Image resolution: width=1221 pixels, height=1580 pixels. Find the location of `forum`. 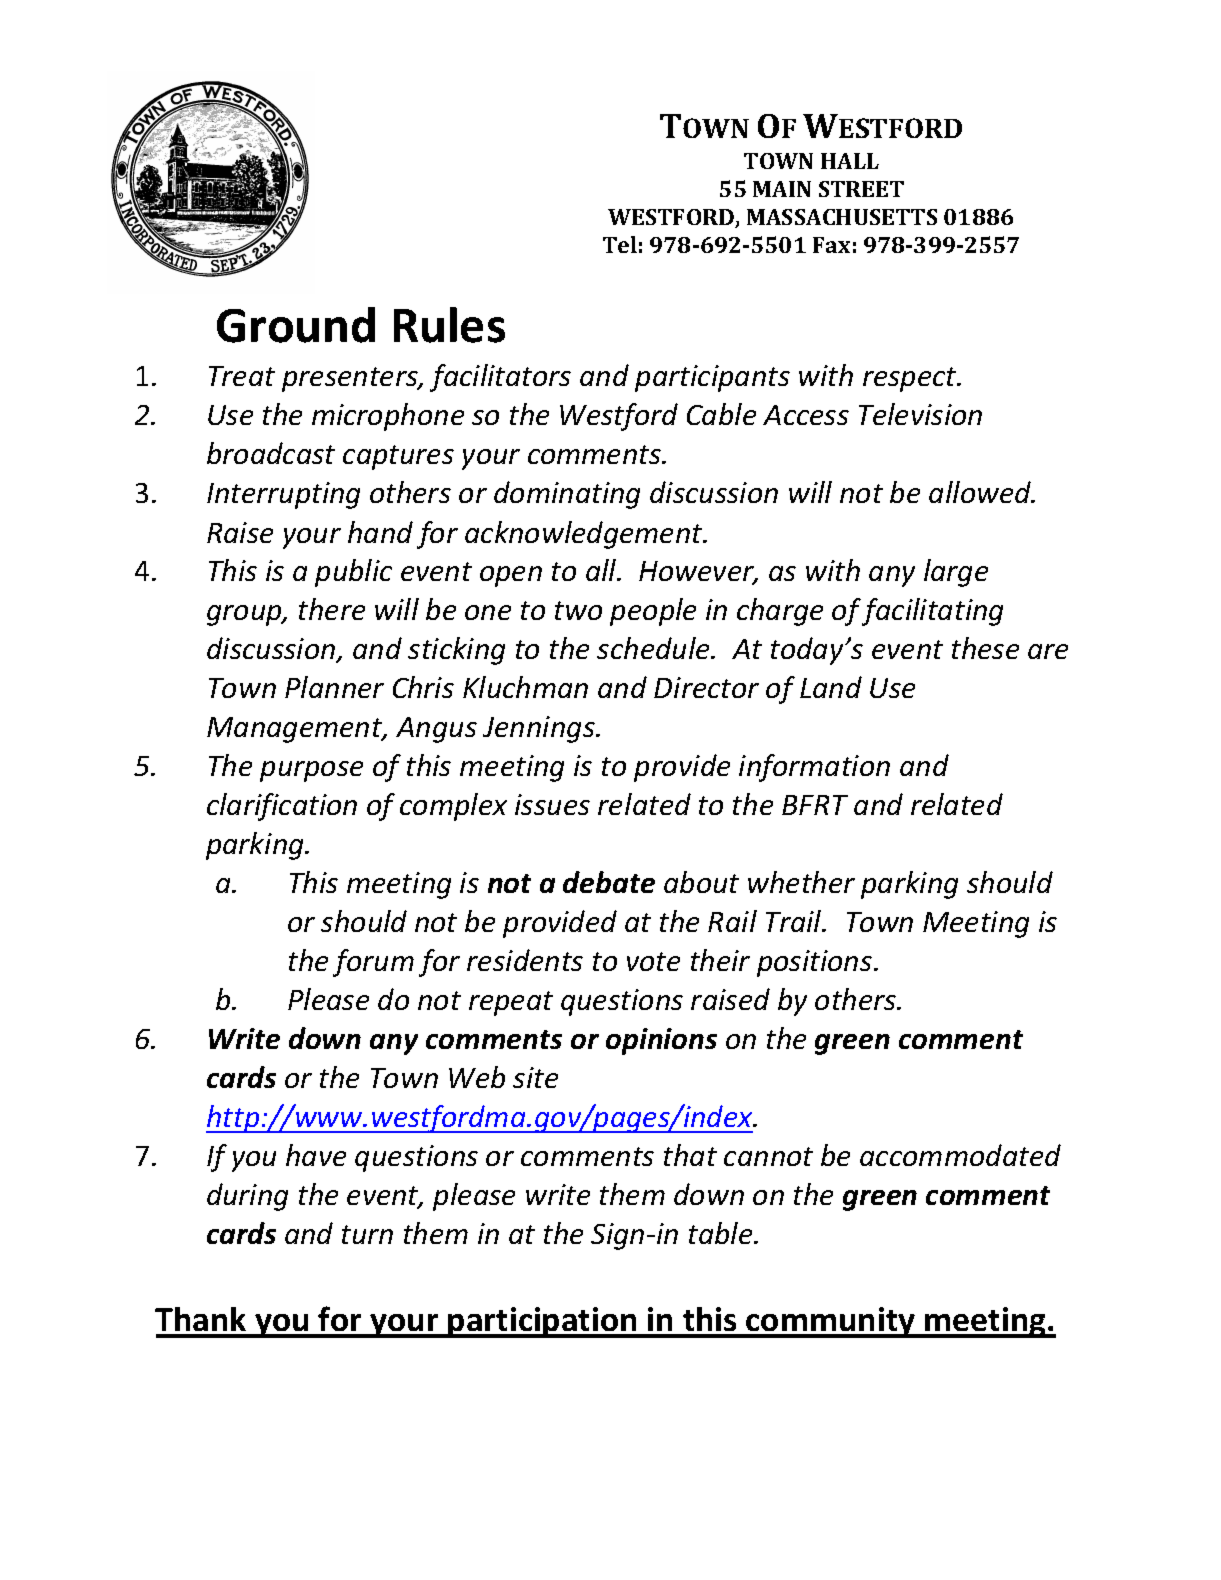

forum is located at coordinates (373, 963).
